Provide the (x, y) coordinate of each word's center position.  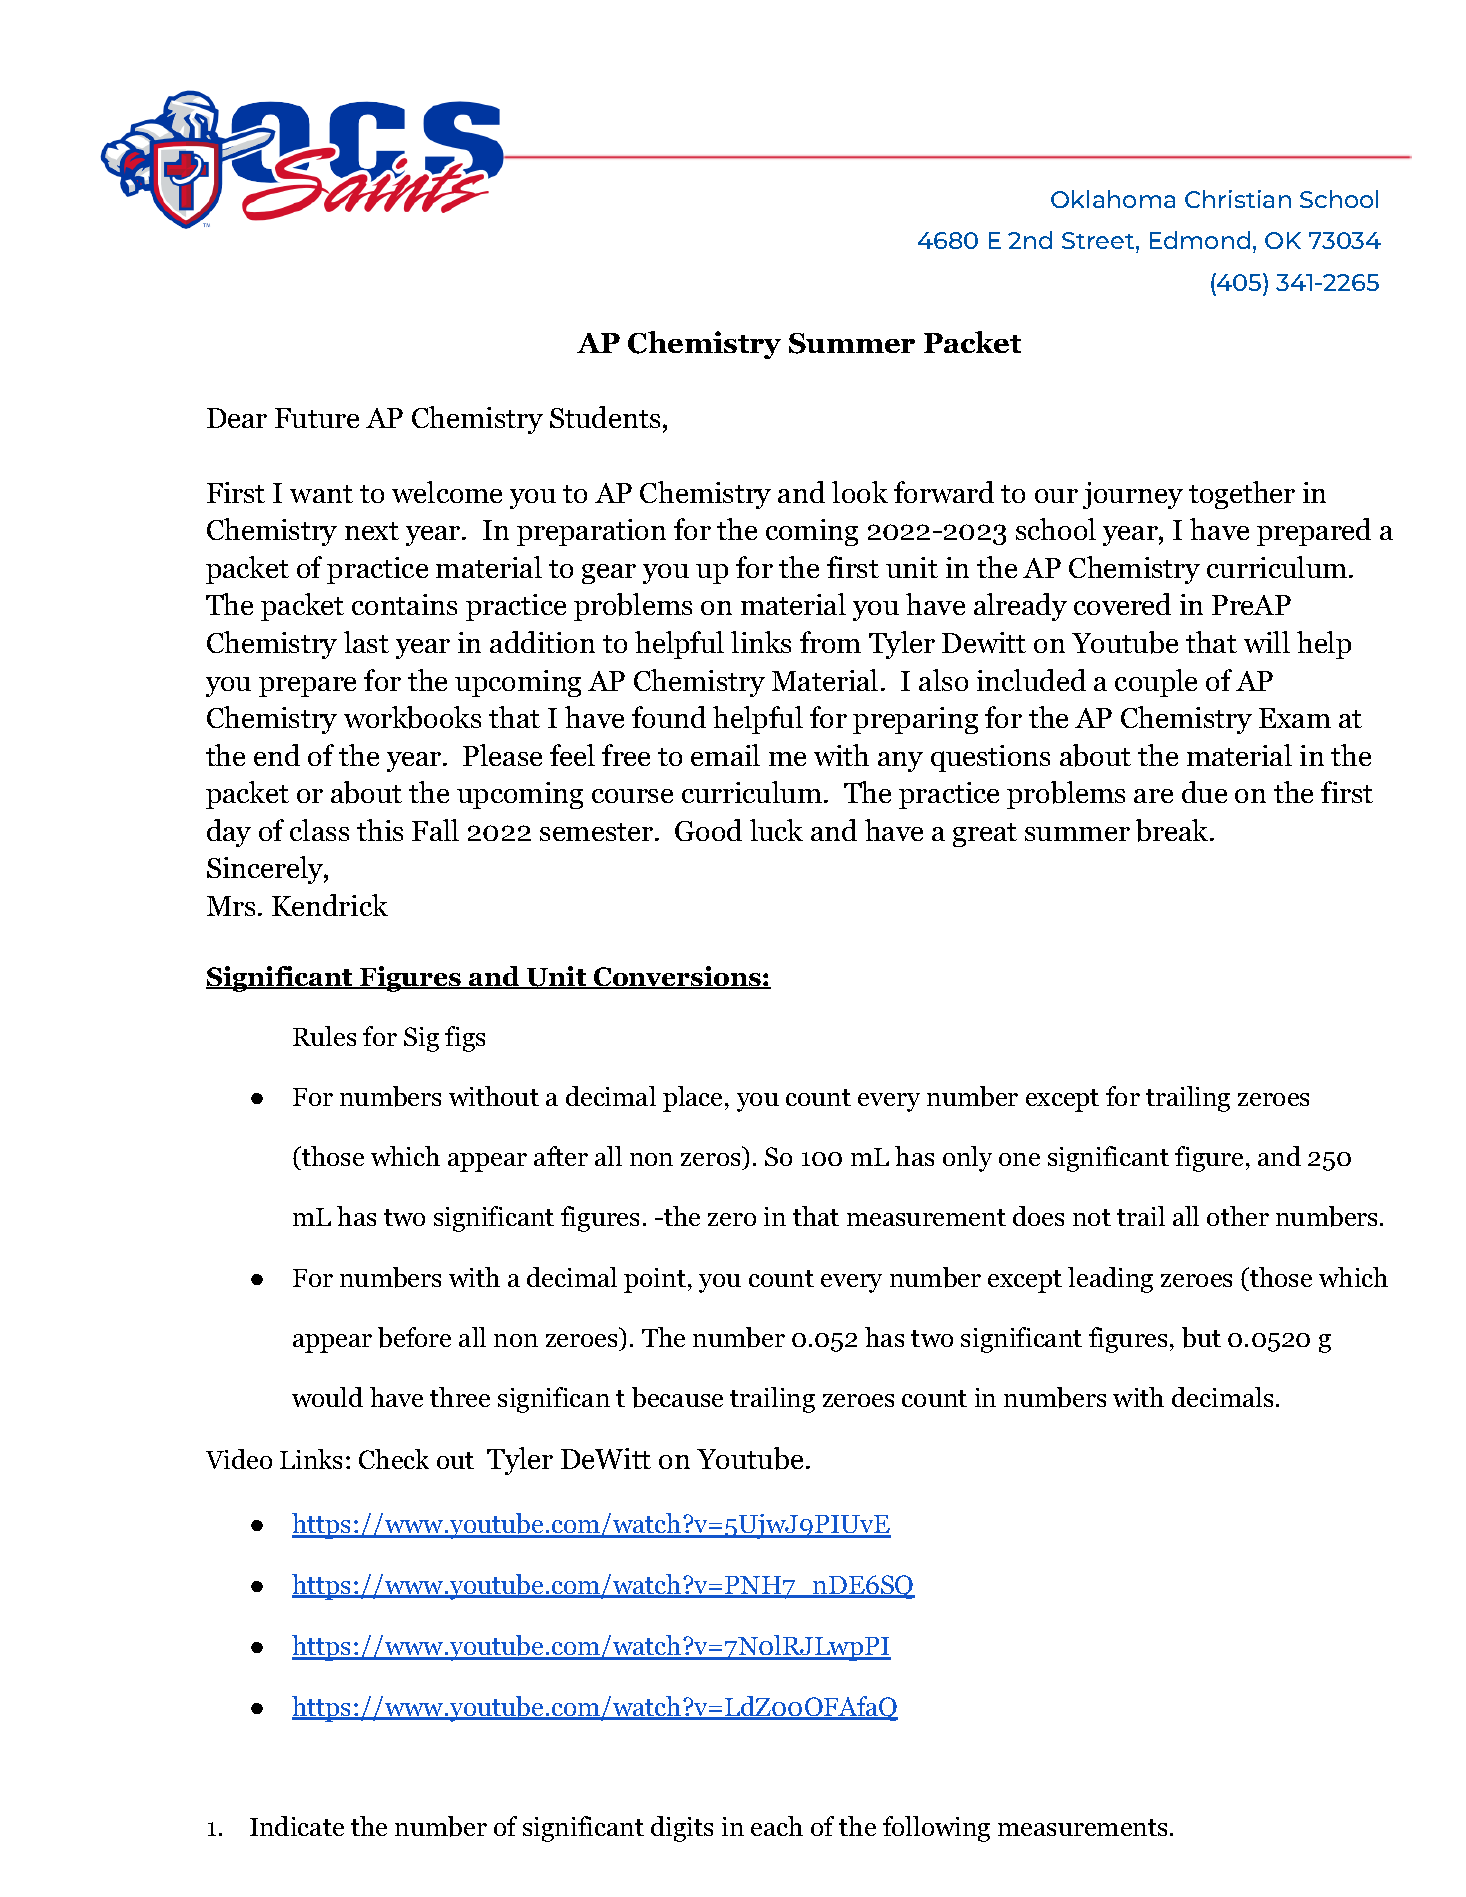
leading (1110, 1280)
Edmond (1200, 240)
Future (317, 418)
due (1204, 792)
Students (605, 417)
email (725, 755)
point (655, 1280)
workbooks (412, 717)
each (777, 1826)
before (414, 1337)
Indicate (297, 1826)
